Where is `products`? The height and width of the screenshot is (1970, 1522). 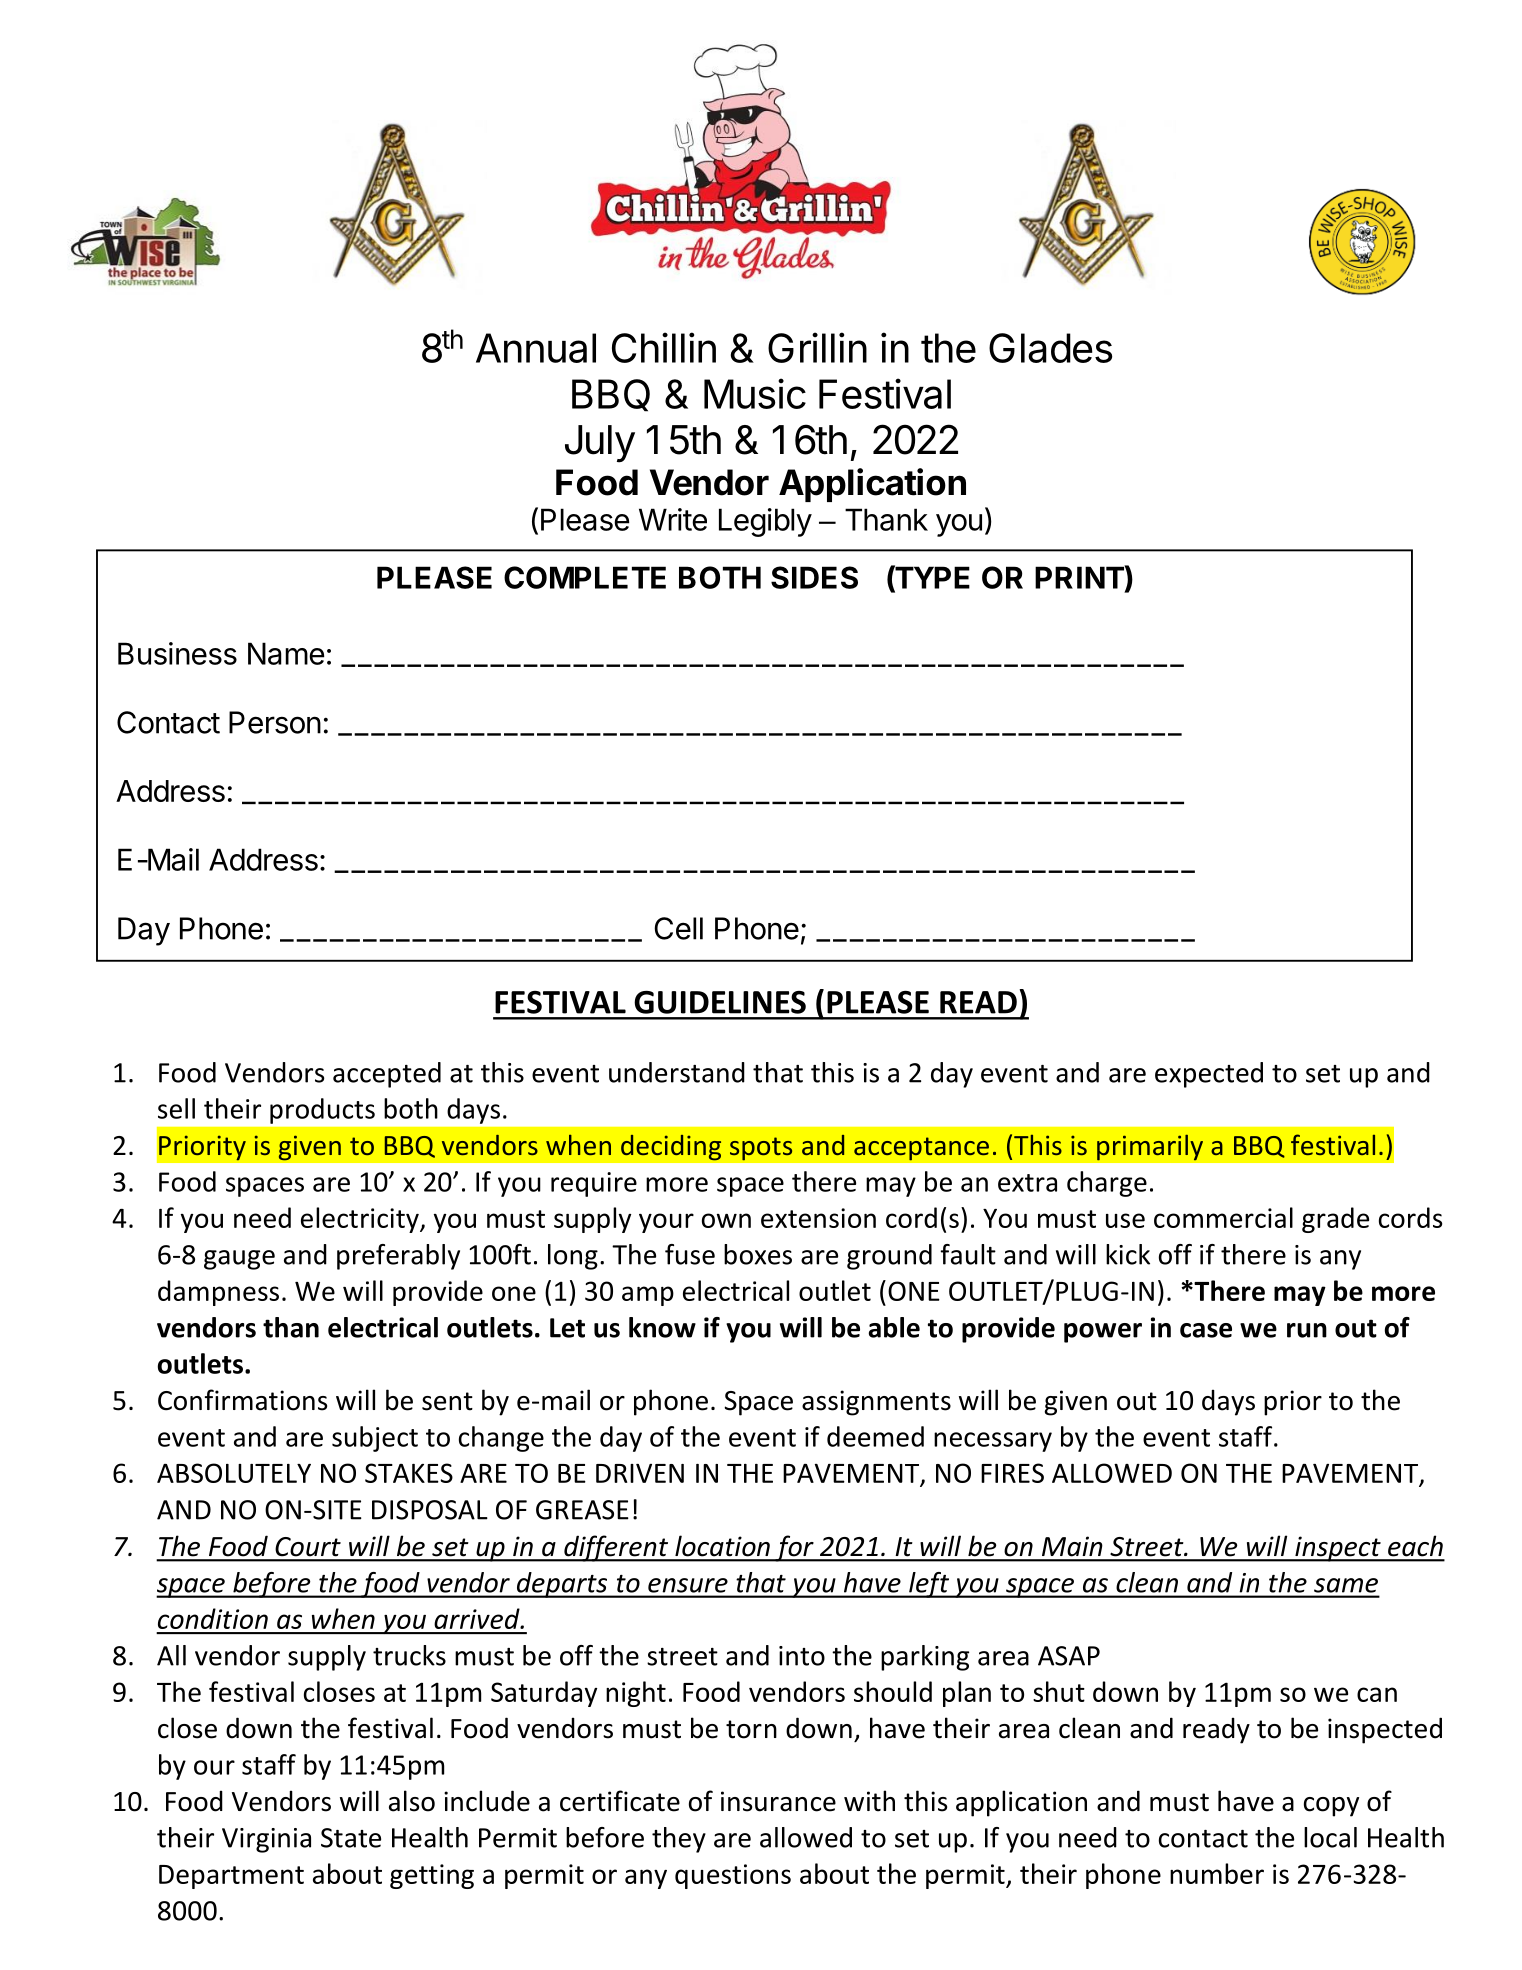 products is located at coordinates (322, 1111).
